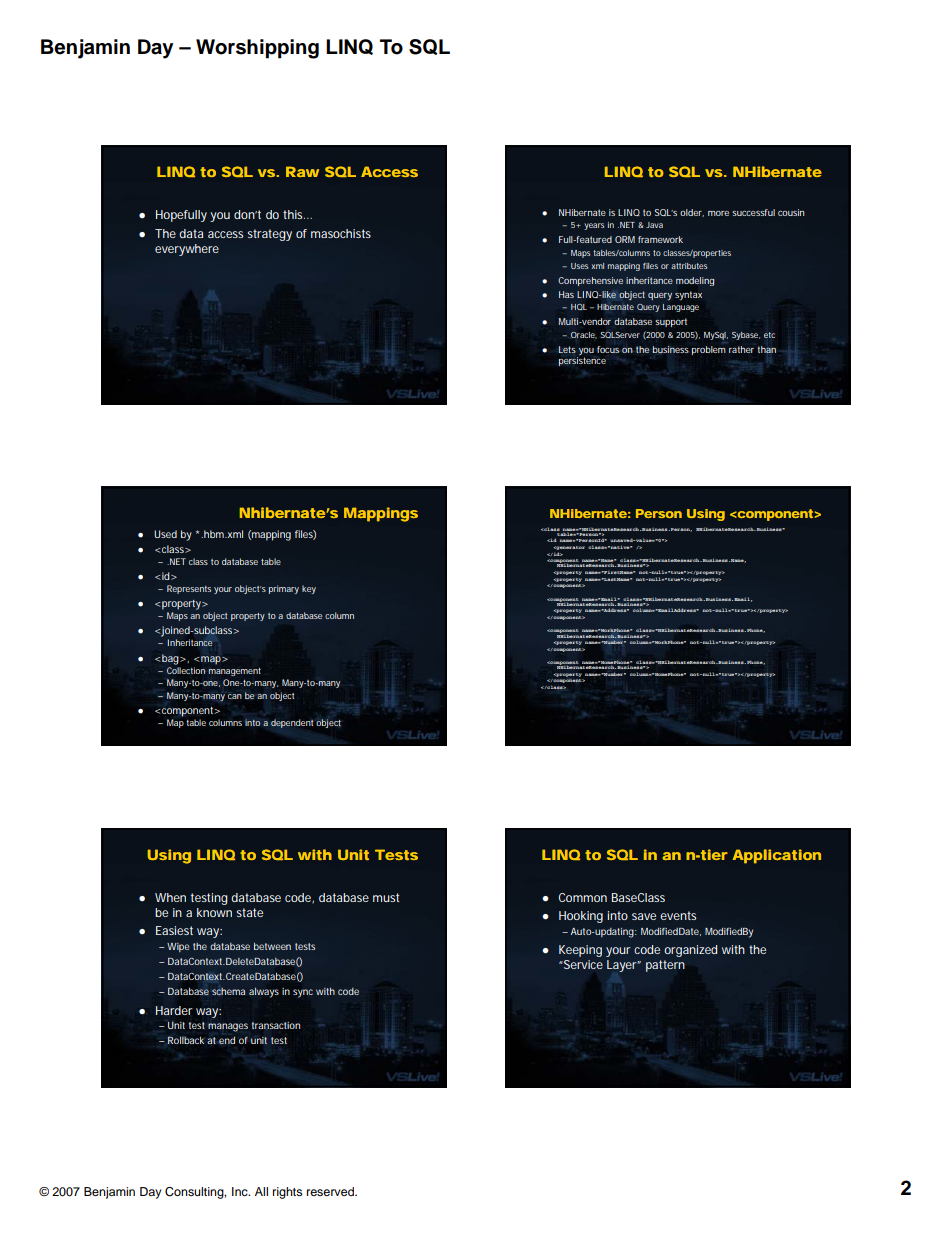 Image resolution: width=952 pixels, height=1233 pixels. What do you see at coordinates (718, 213) in the document?
I see `more` at bounding box center [718, 213].
